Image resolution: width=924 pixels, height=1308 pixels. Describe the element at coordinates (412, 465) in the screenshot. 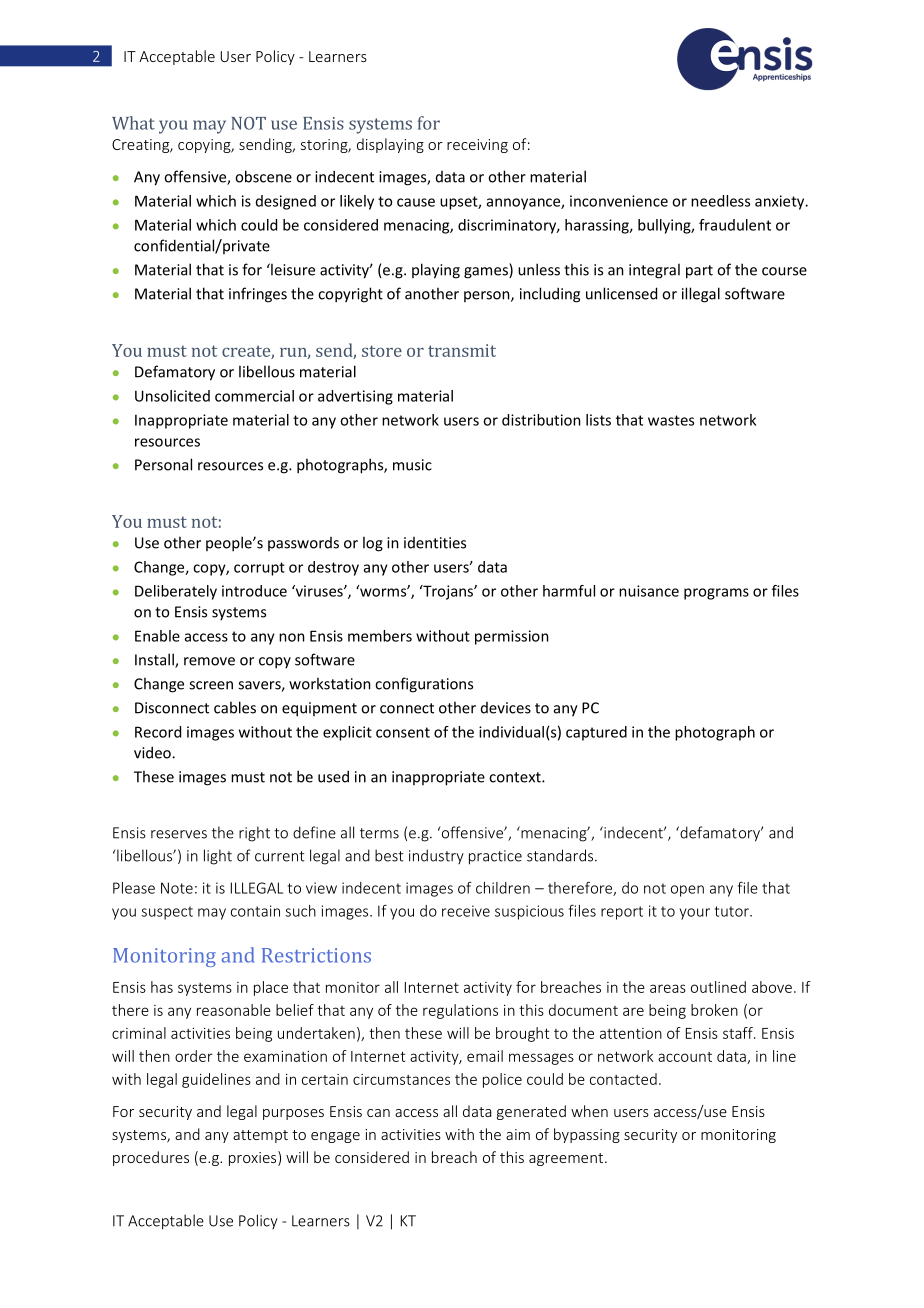

I see `music` at that location.
